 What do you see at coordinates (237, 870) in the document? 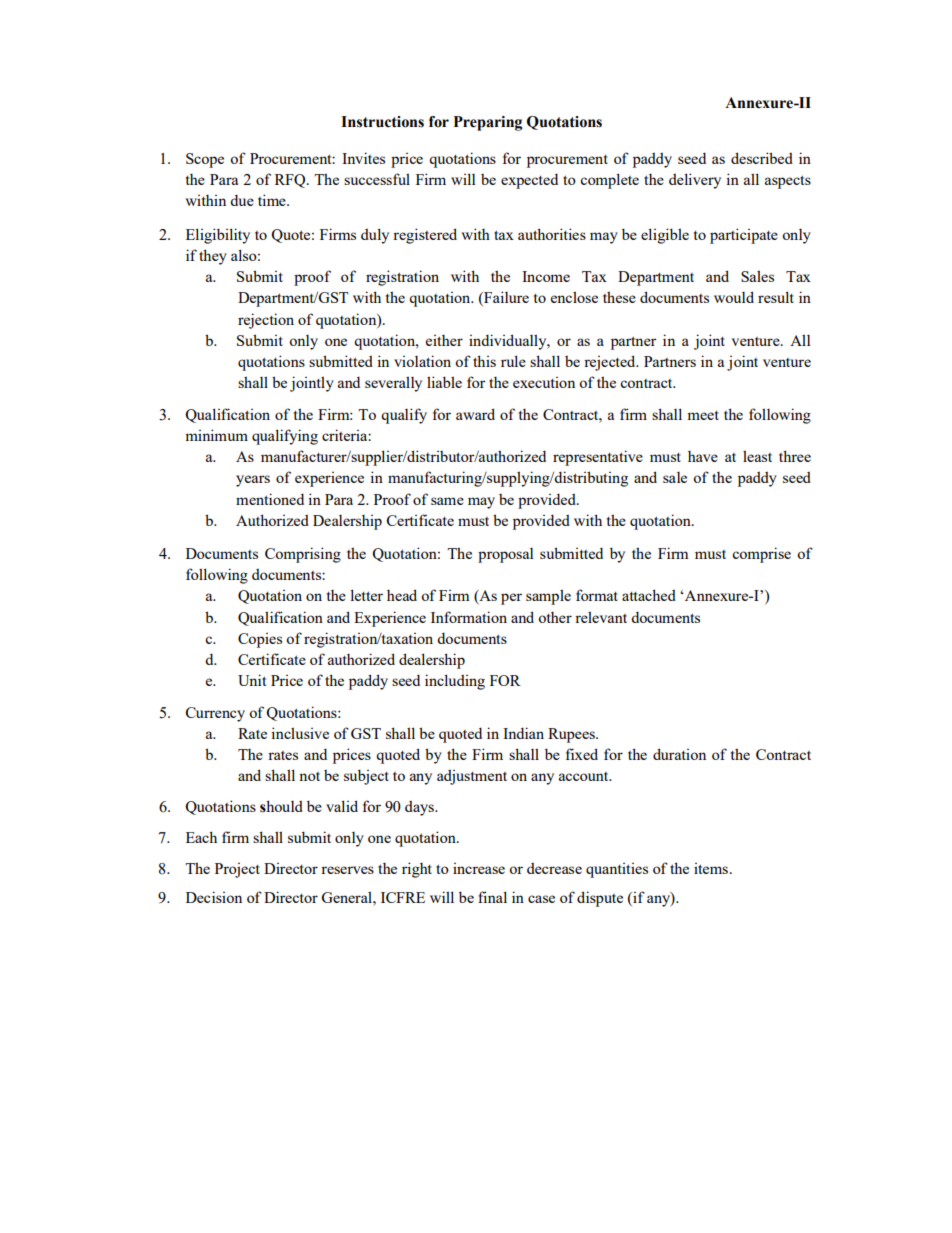
I see `Project` at bounding box center [237, 870].
